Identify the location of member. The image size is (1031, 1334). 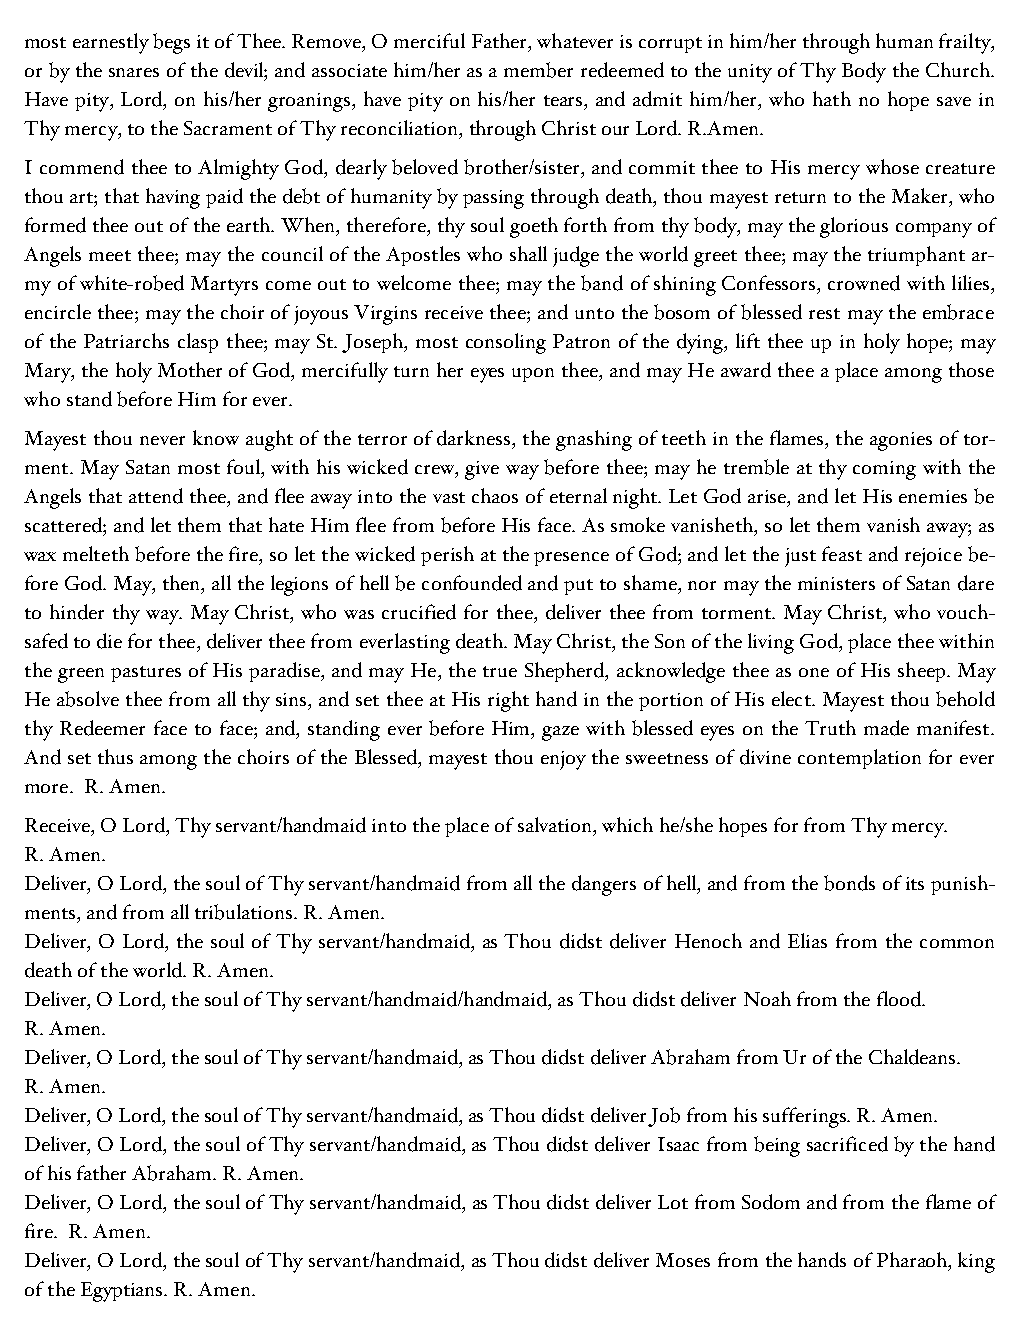
(538, 70).
